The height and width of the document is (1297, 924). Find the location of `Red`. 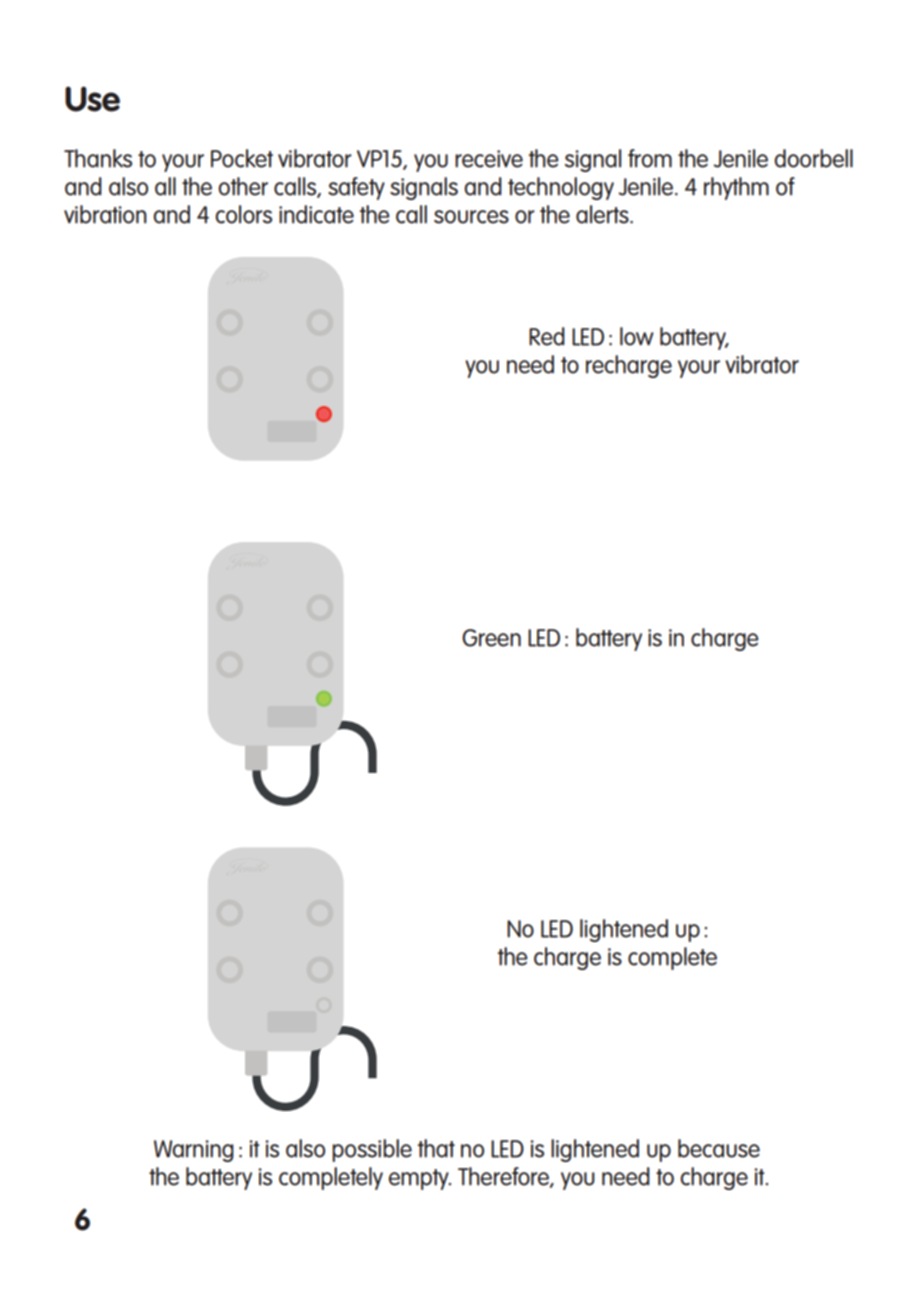

Red is located at coordinates (547, 336).
